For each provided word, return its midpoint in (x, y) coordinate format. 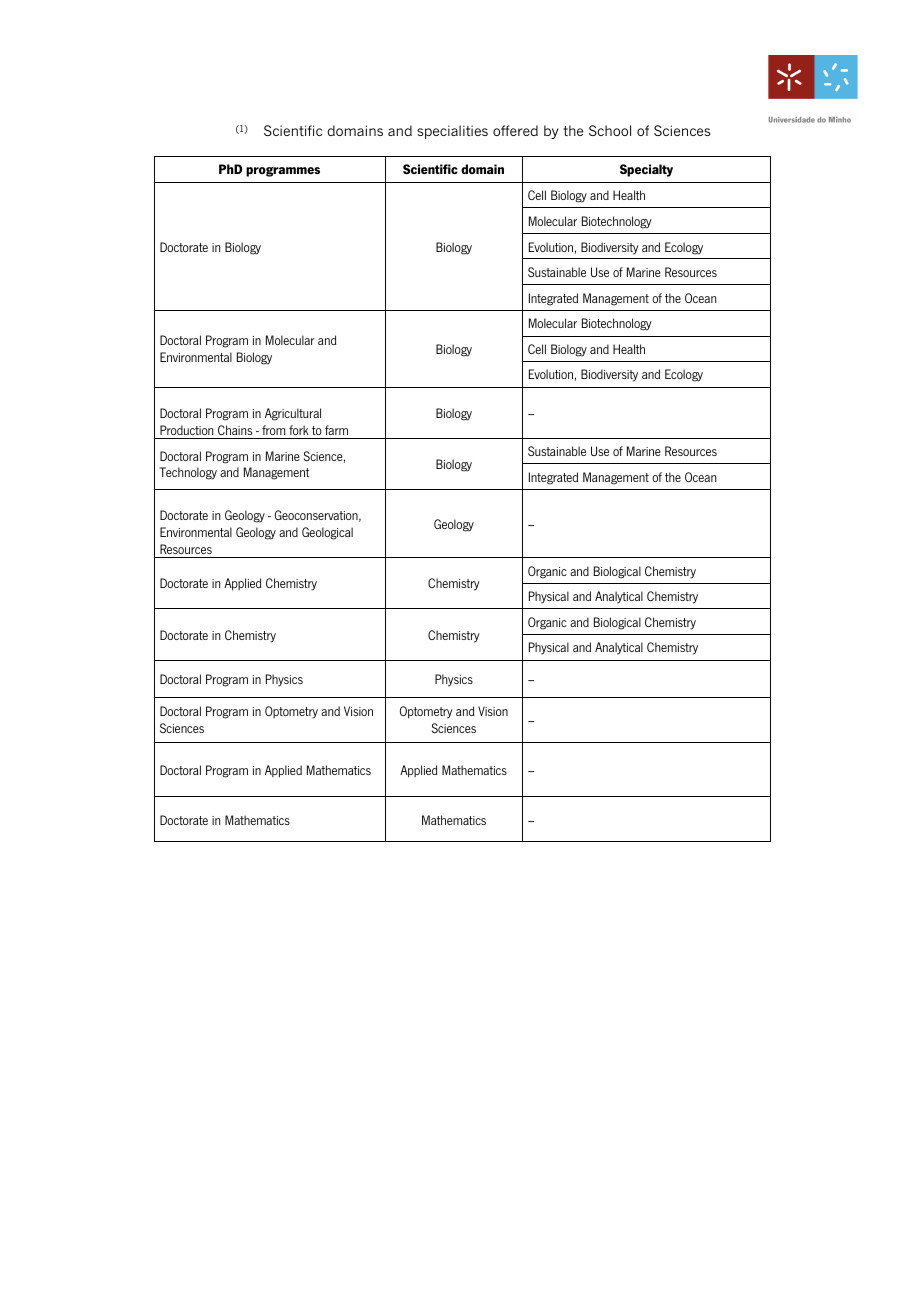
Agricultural (293, 414)
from (273, 430)
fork (299, 430)
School (610, 130)
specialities (452, 132)
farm (336, 430)
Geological (327, 533)
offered (515, 130)
